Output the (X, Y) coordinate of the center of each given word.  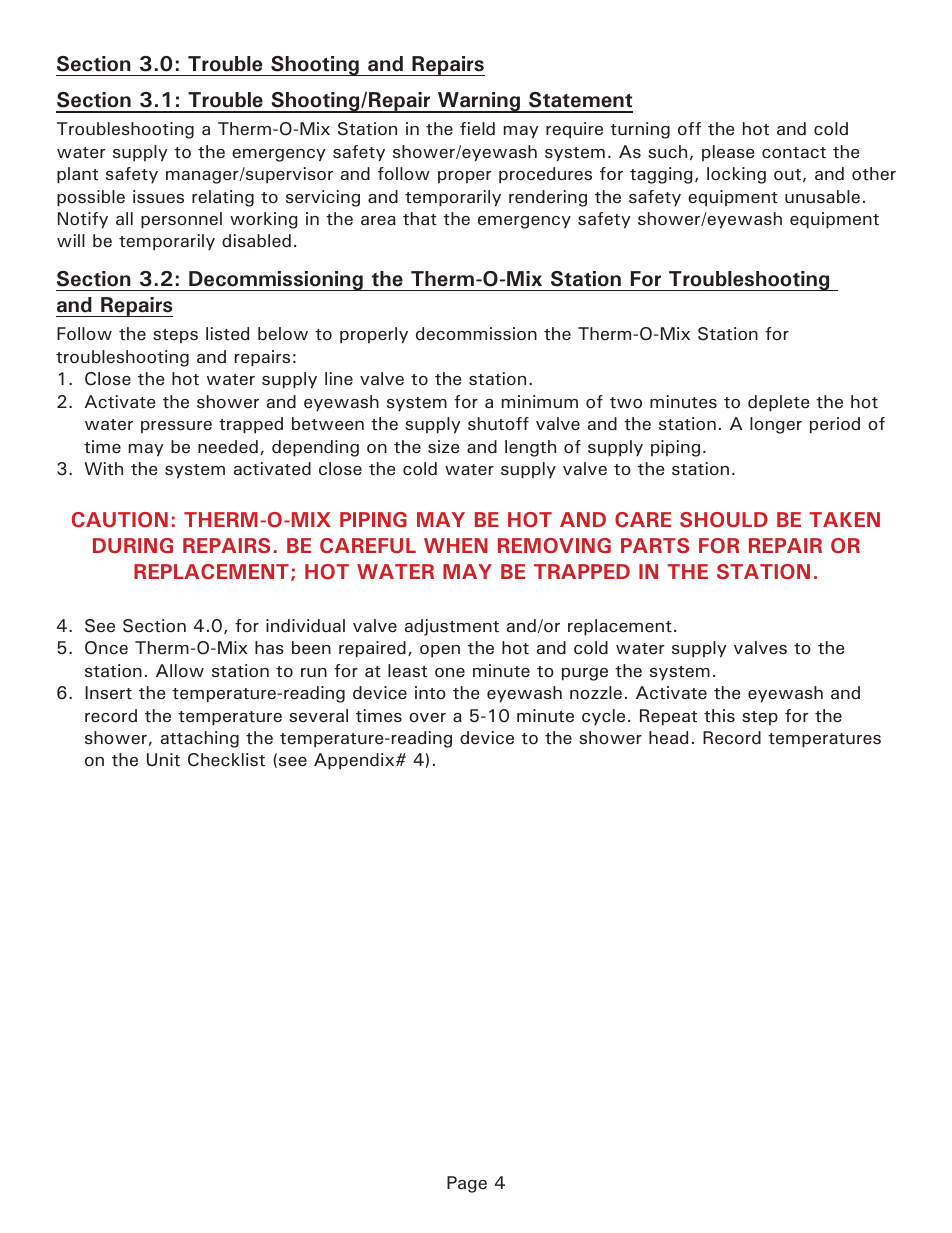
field (477, 128)
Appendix (355, 761)
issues (158, 196)
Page (467, 1184)
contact (794, 152)
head (668, 737)
